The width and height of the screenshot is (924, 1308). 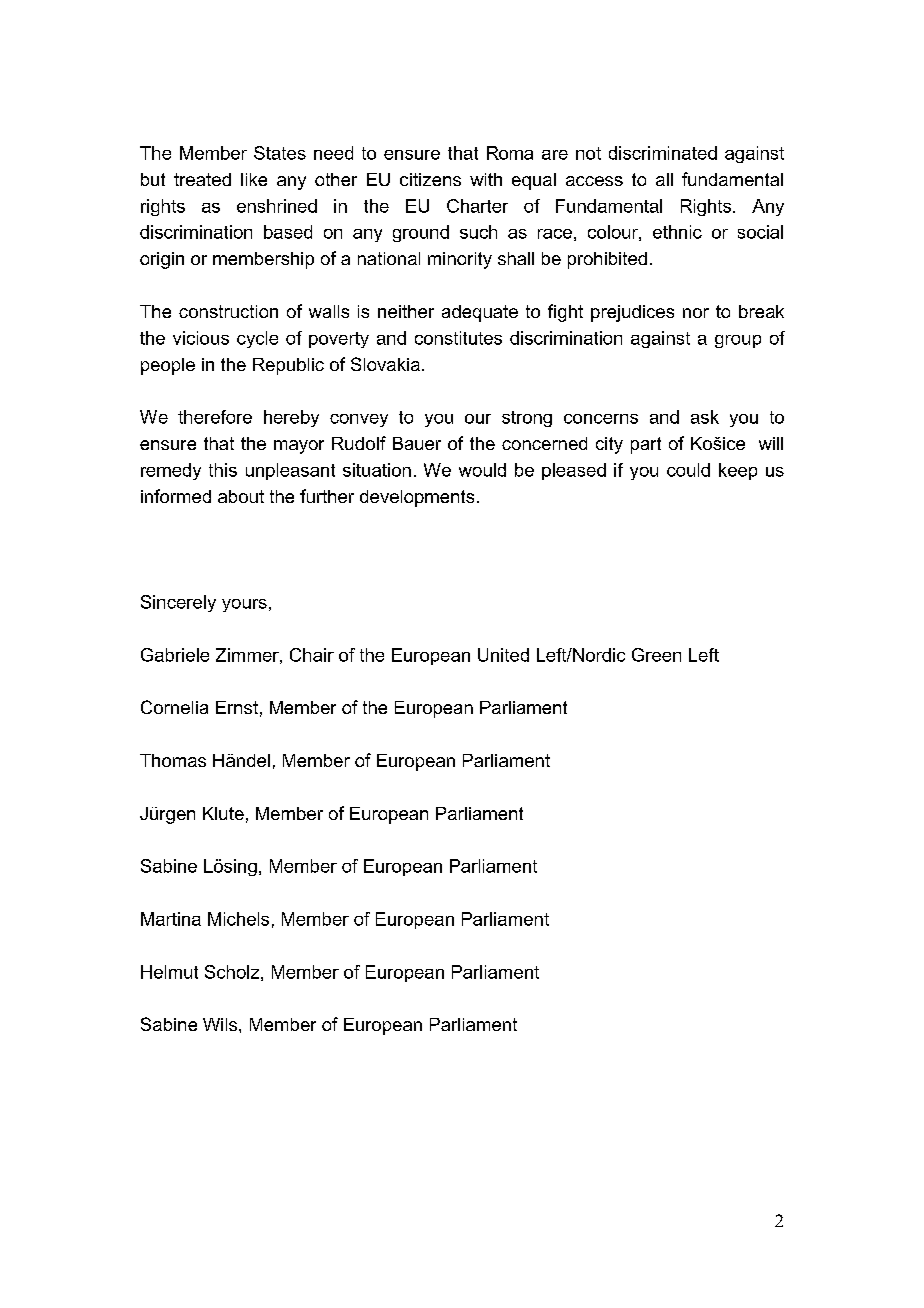 What do you see at coordinates (663, 153) in the screenshot?
I see `discriminated` at bounding box center [663, 153].
